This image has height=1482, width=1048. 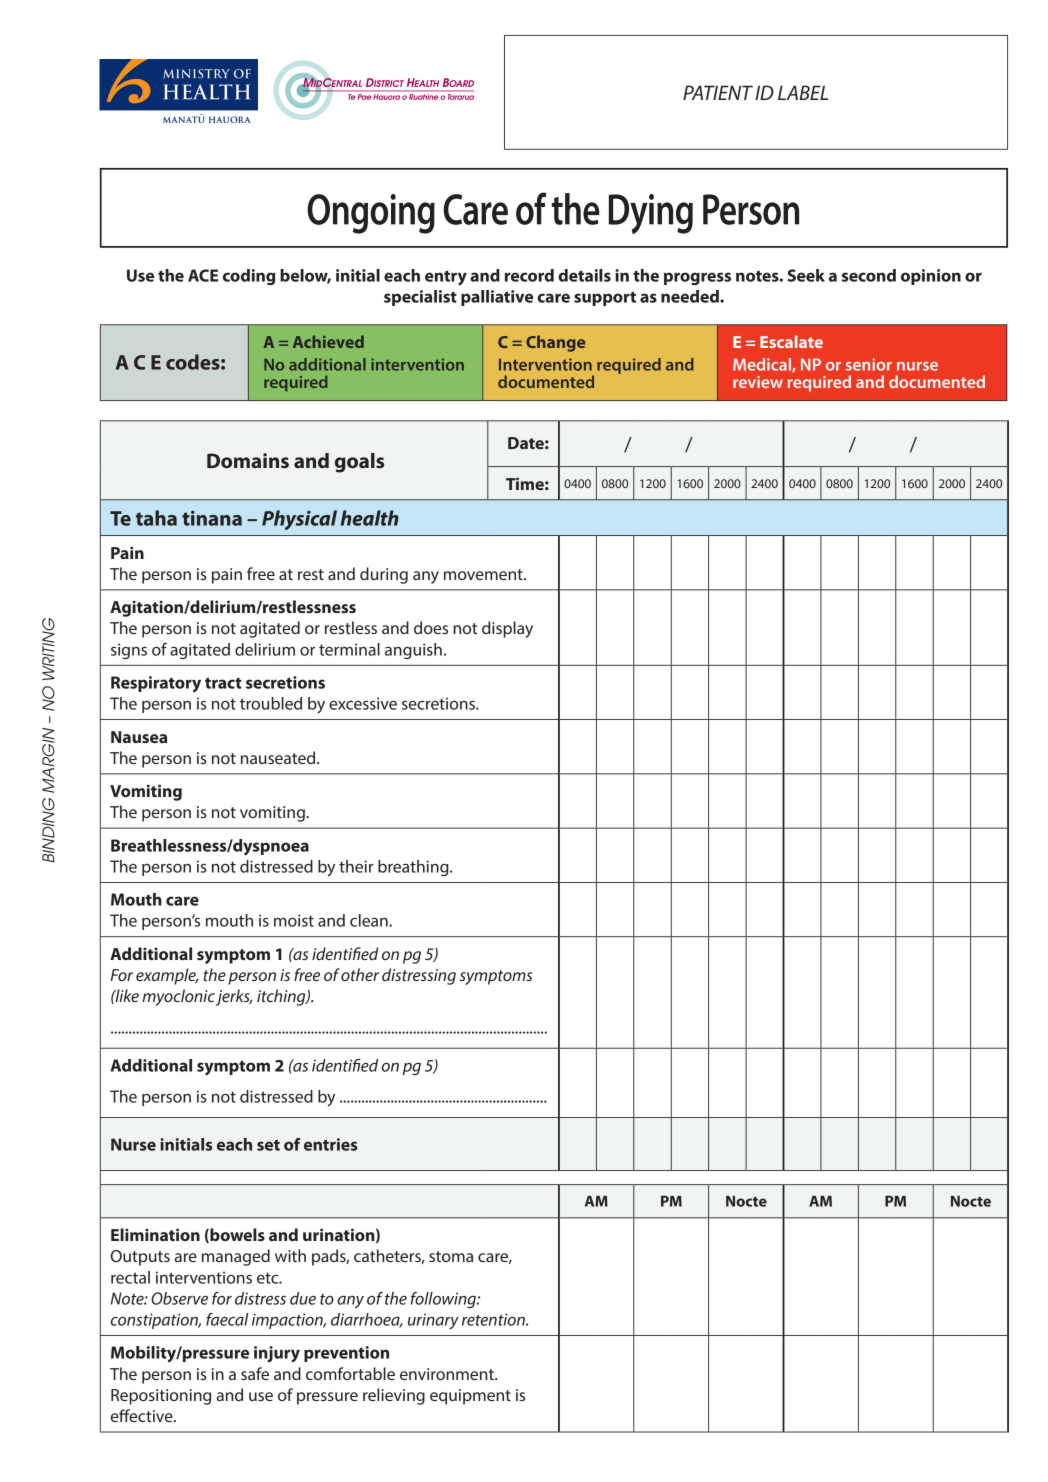 I want to click on ACE, so click(x=203, y=275).
